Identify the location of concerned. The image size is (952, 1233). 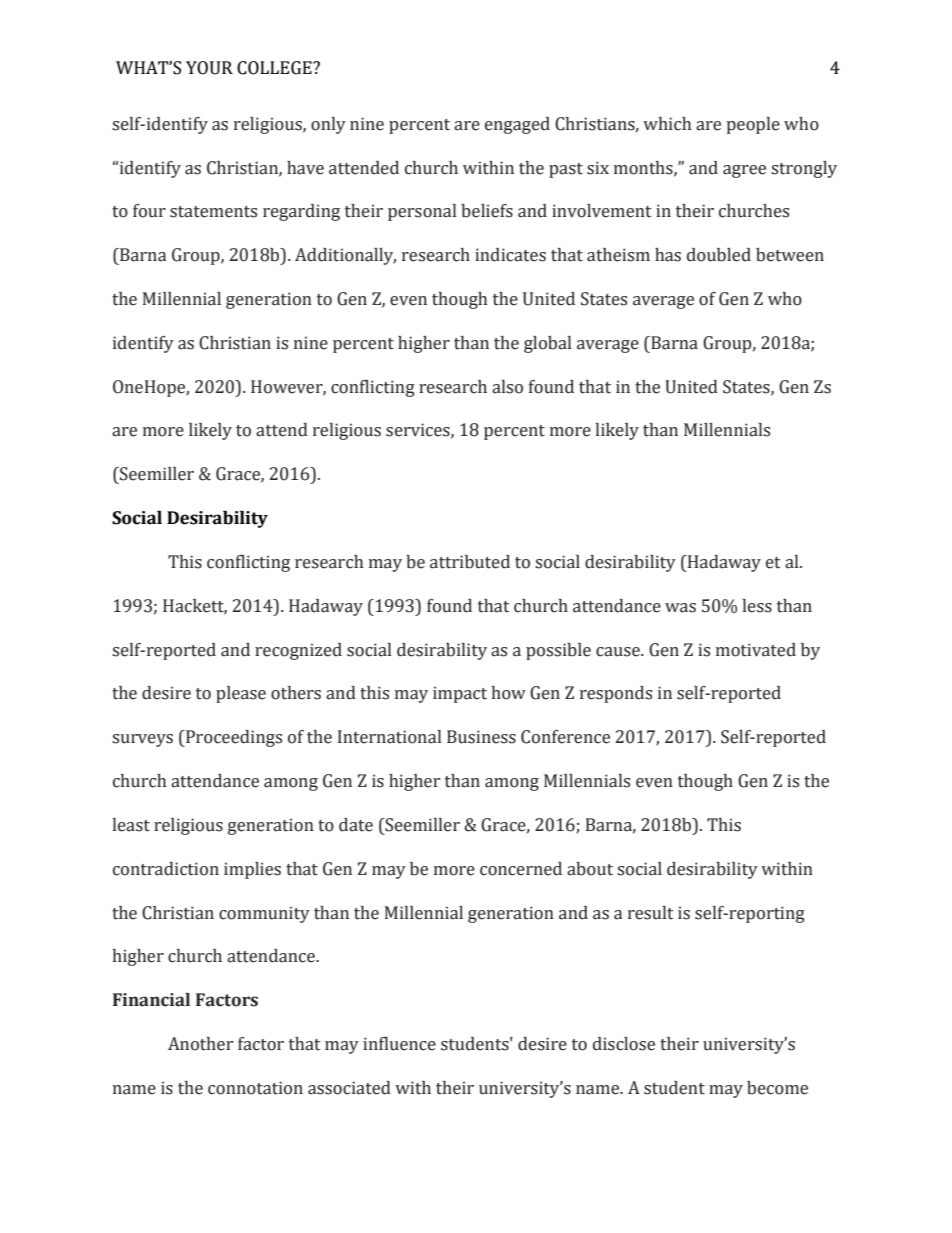
(521, 869).
